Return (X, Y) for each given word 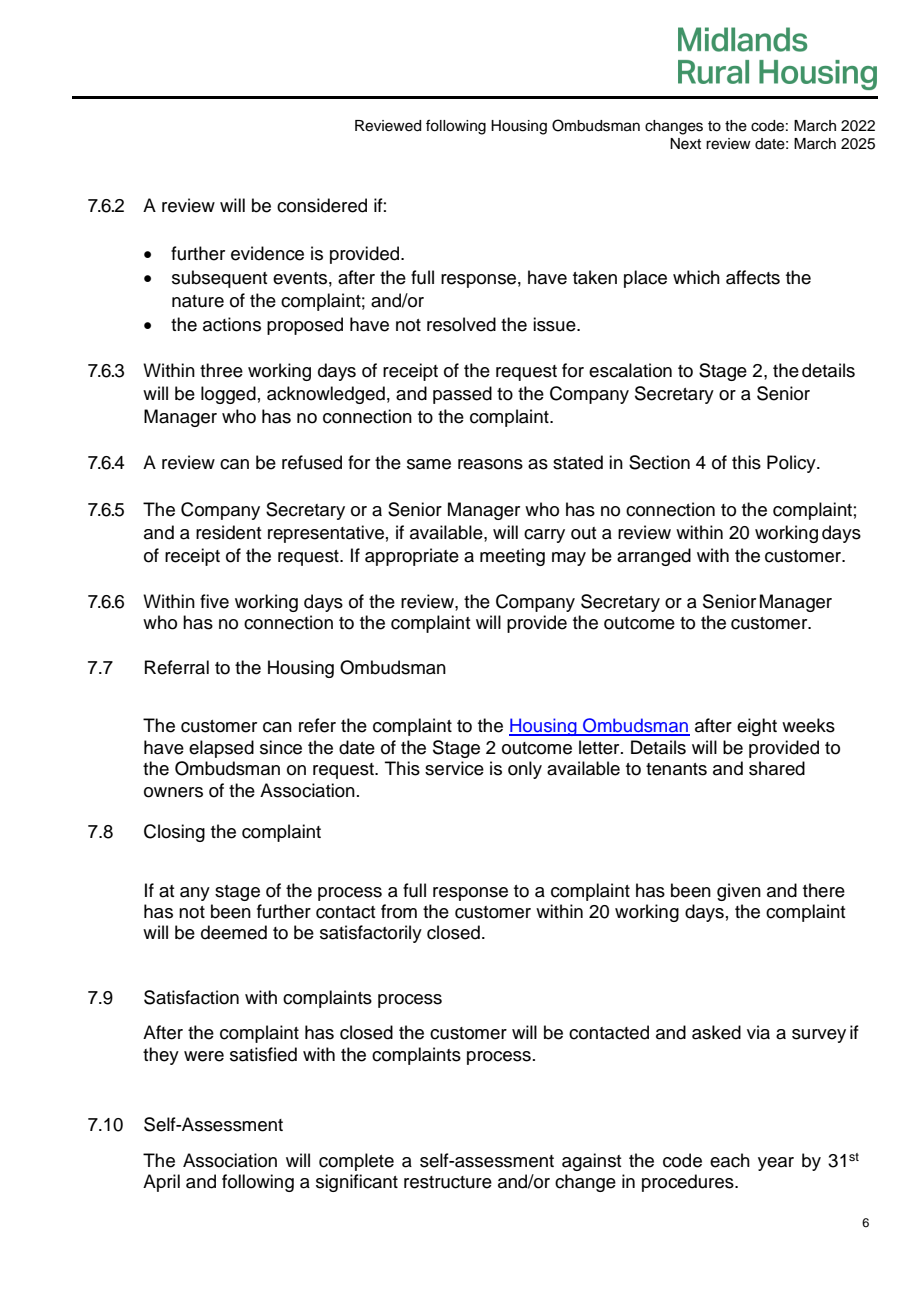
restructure (448, 1182)
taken (595, 277)
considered (322, 205)
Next (685, 144)
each (730, 1160)
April (161, 1183)
